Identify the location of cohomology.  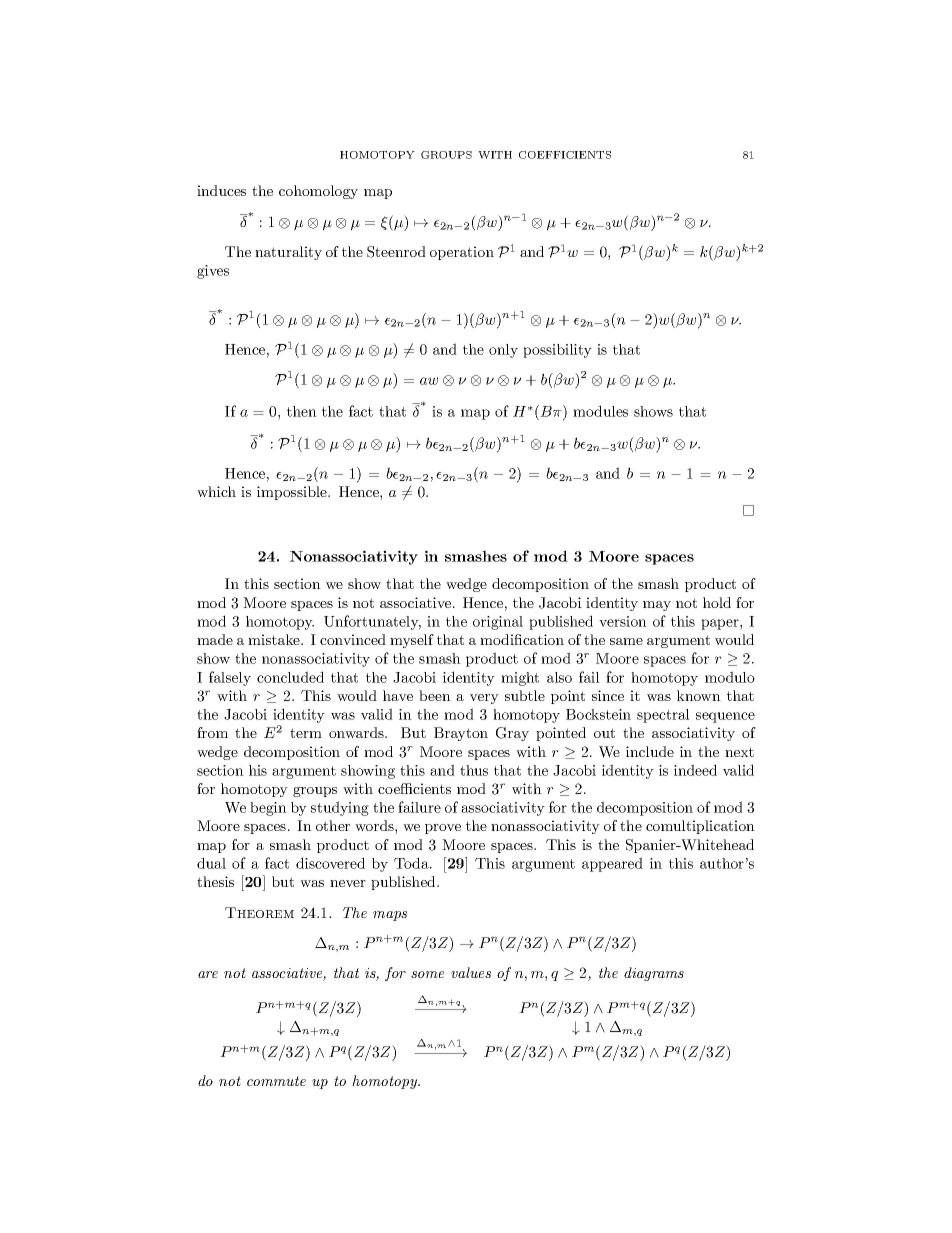
(318, 192).
